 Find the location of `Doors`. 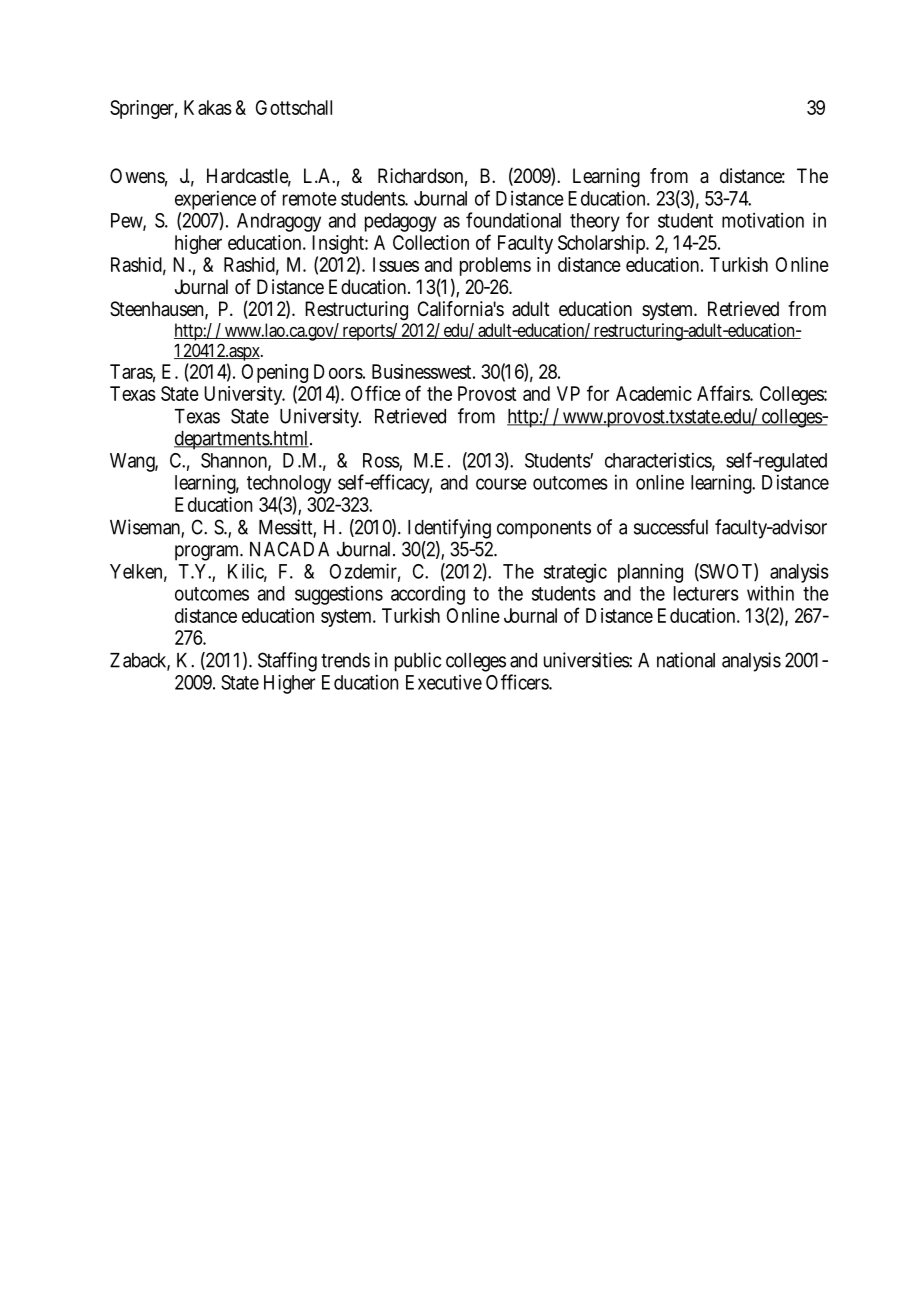

Doors is located at coordinates (339, 371).
